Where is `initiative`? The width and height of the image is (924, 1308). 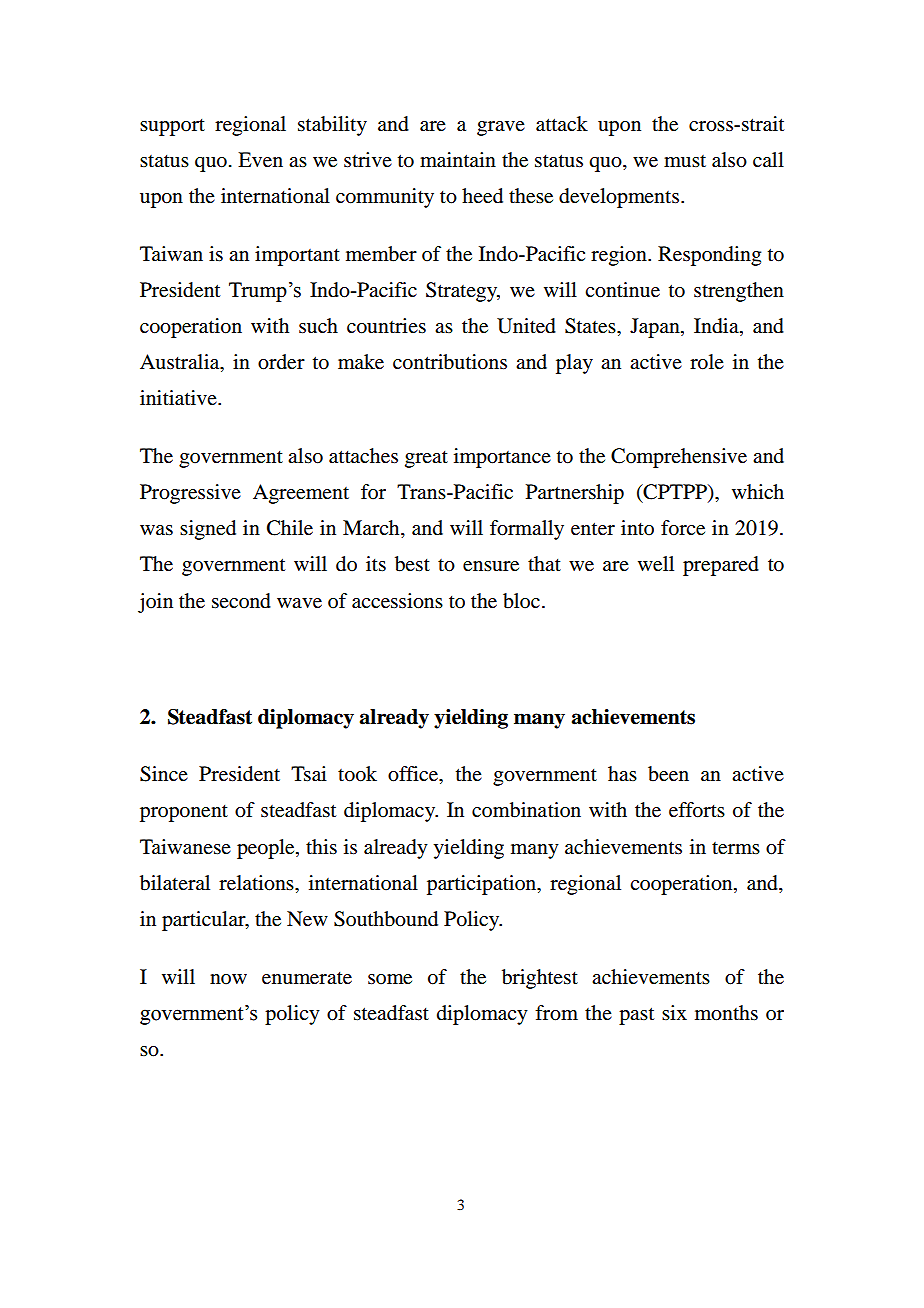 initiative is located at coordinates (179, 398).
